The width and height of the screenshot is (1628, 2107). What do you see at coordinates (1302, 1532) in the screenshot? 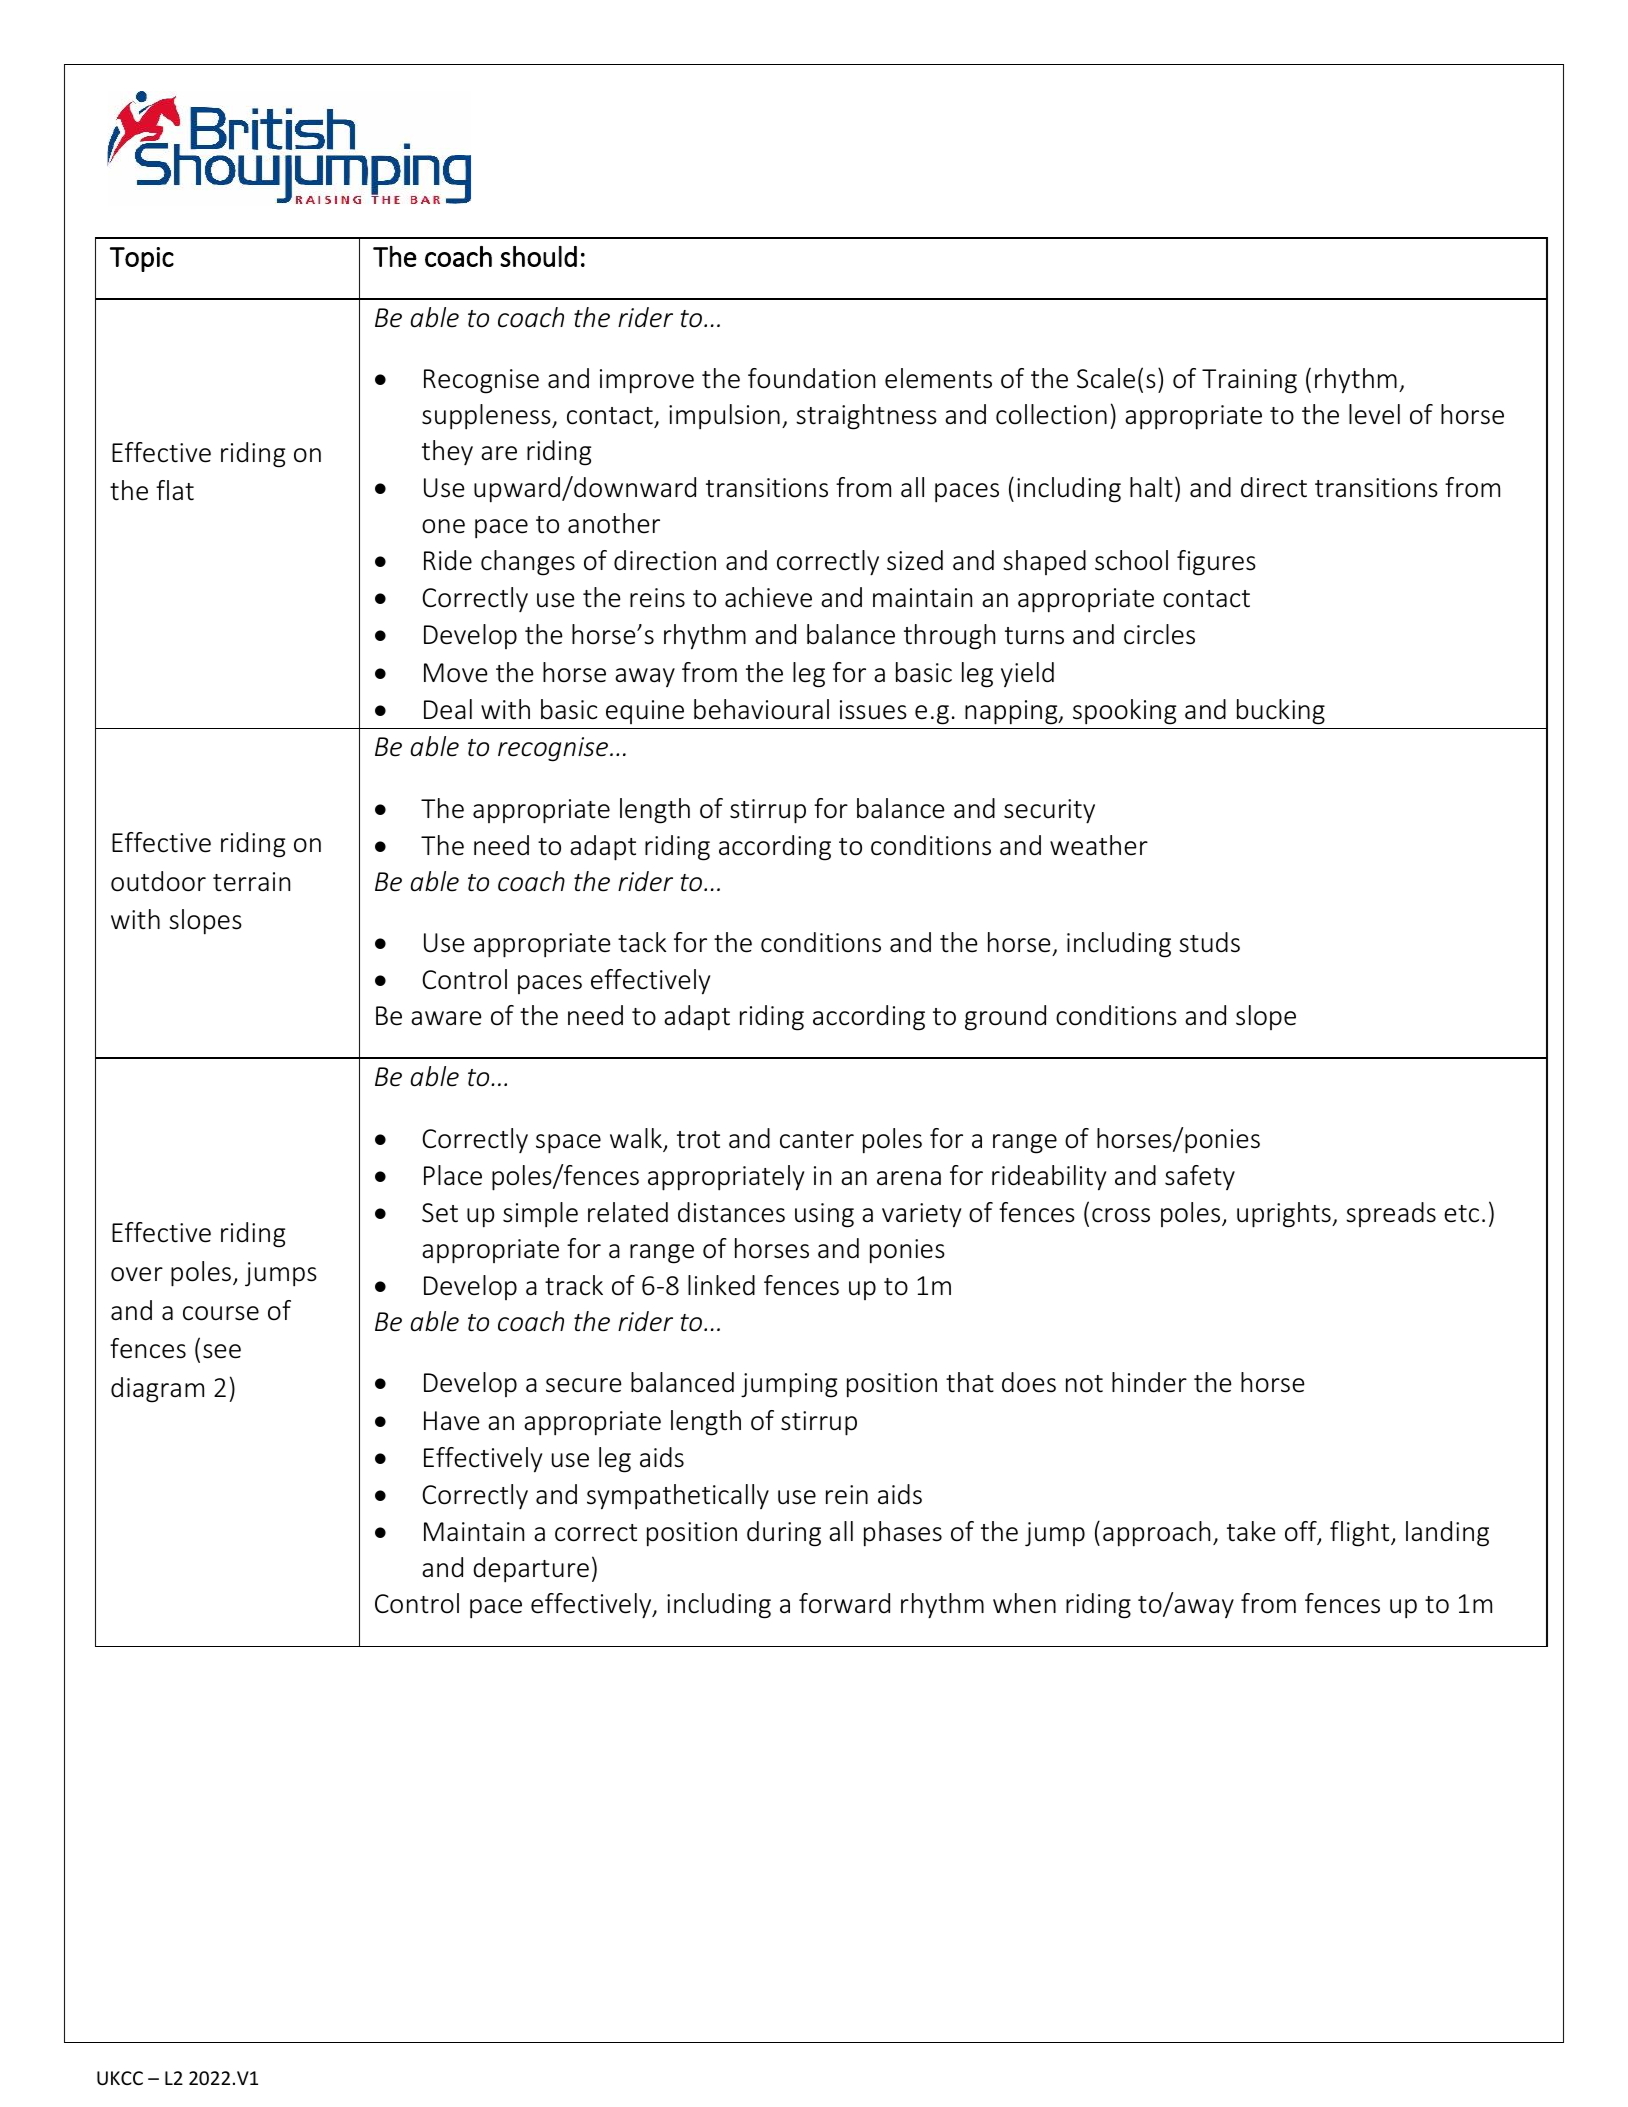
I see `off` at bounding box center [1302, 1532].
